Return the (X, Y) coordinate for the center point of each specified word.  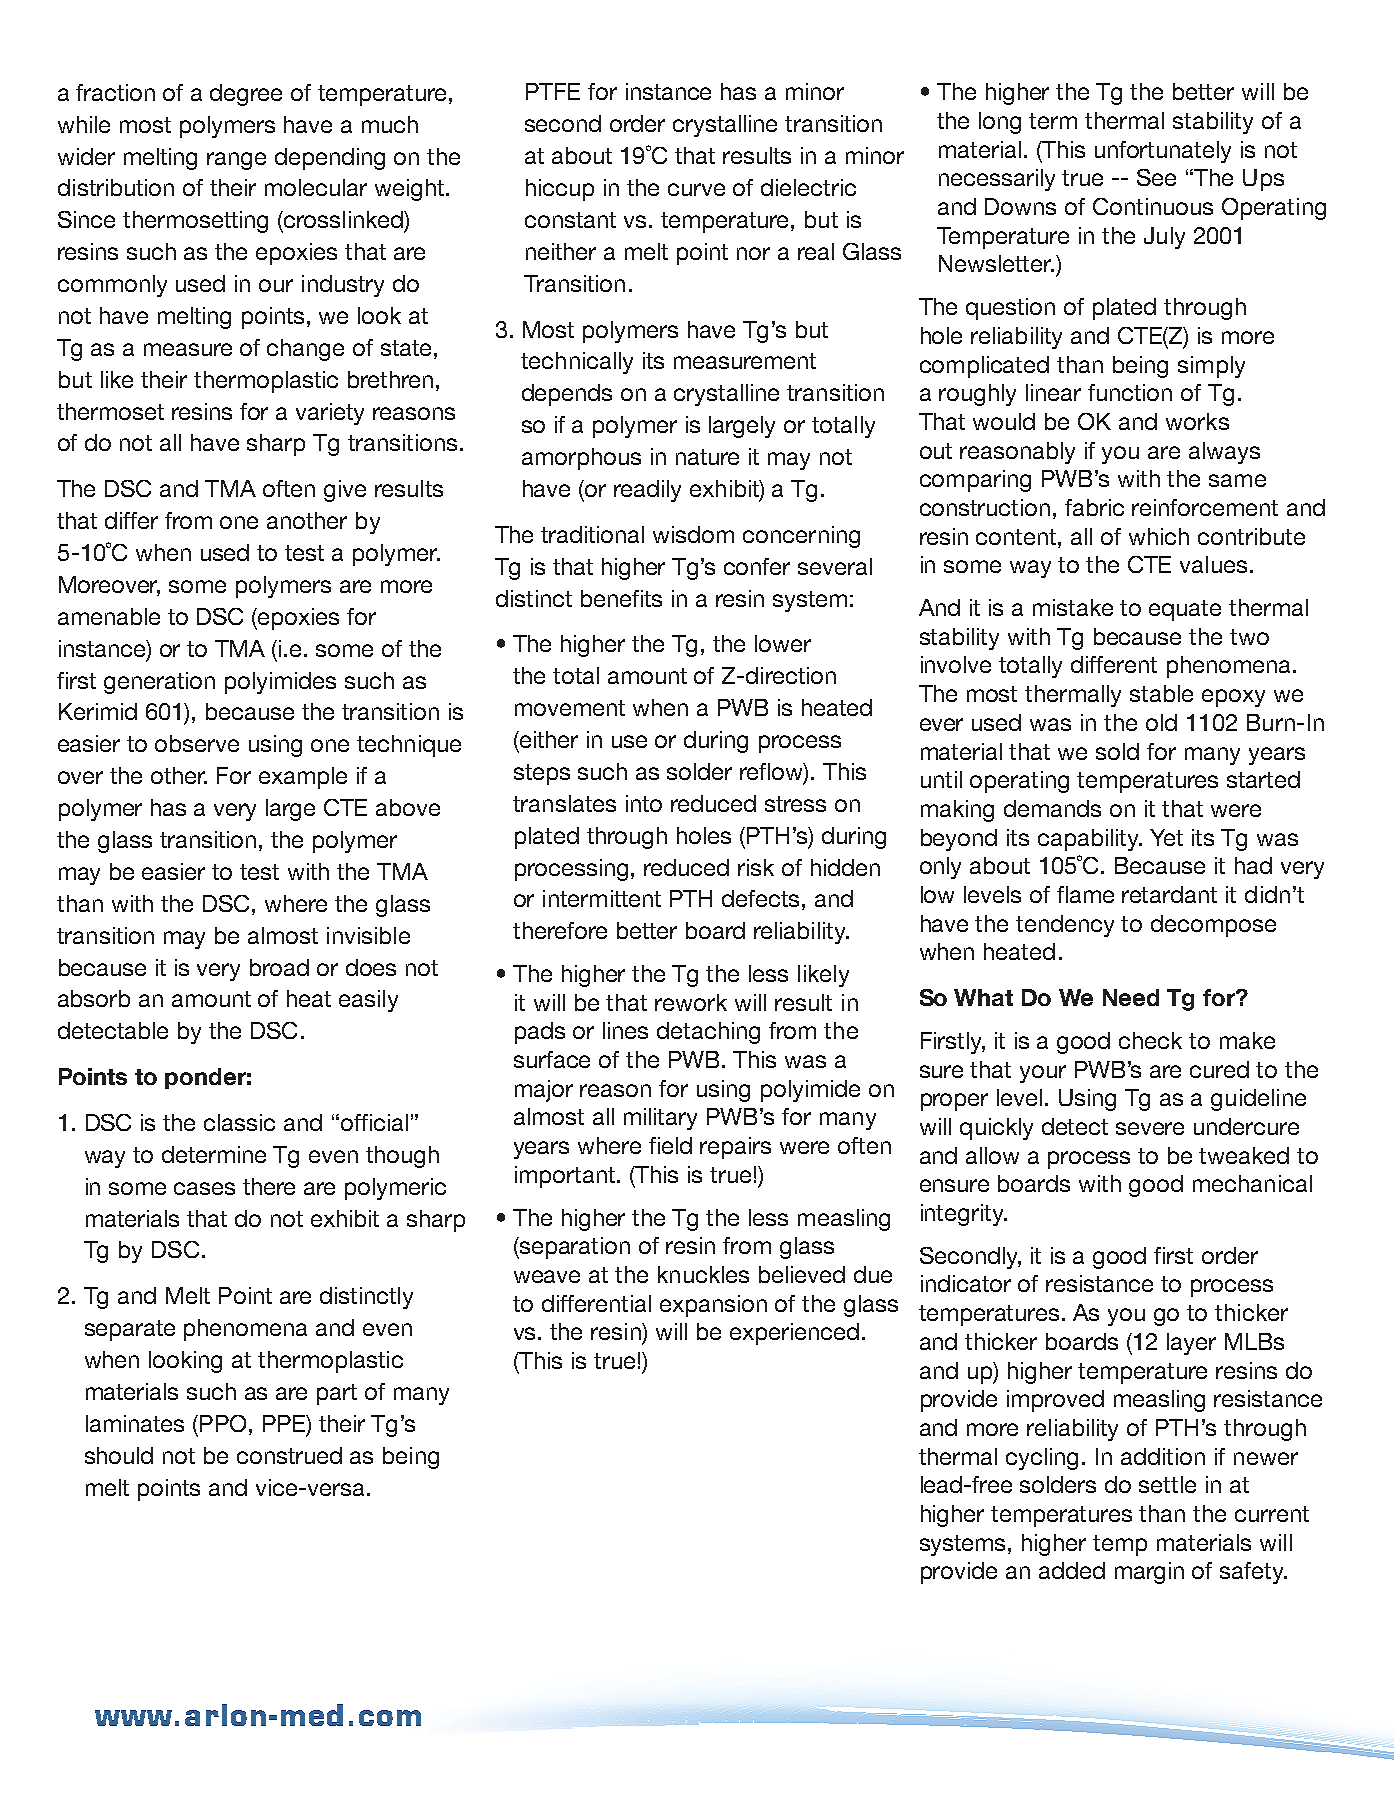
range (236, 161)
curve (696, 189)
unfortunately (1163, 152)
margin (1149, 1573)
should (119, 1455)
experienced (794, 1334)
